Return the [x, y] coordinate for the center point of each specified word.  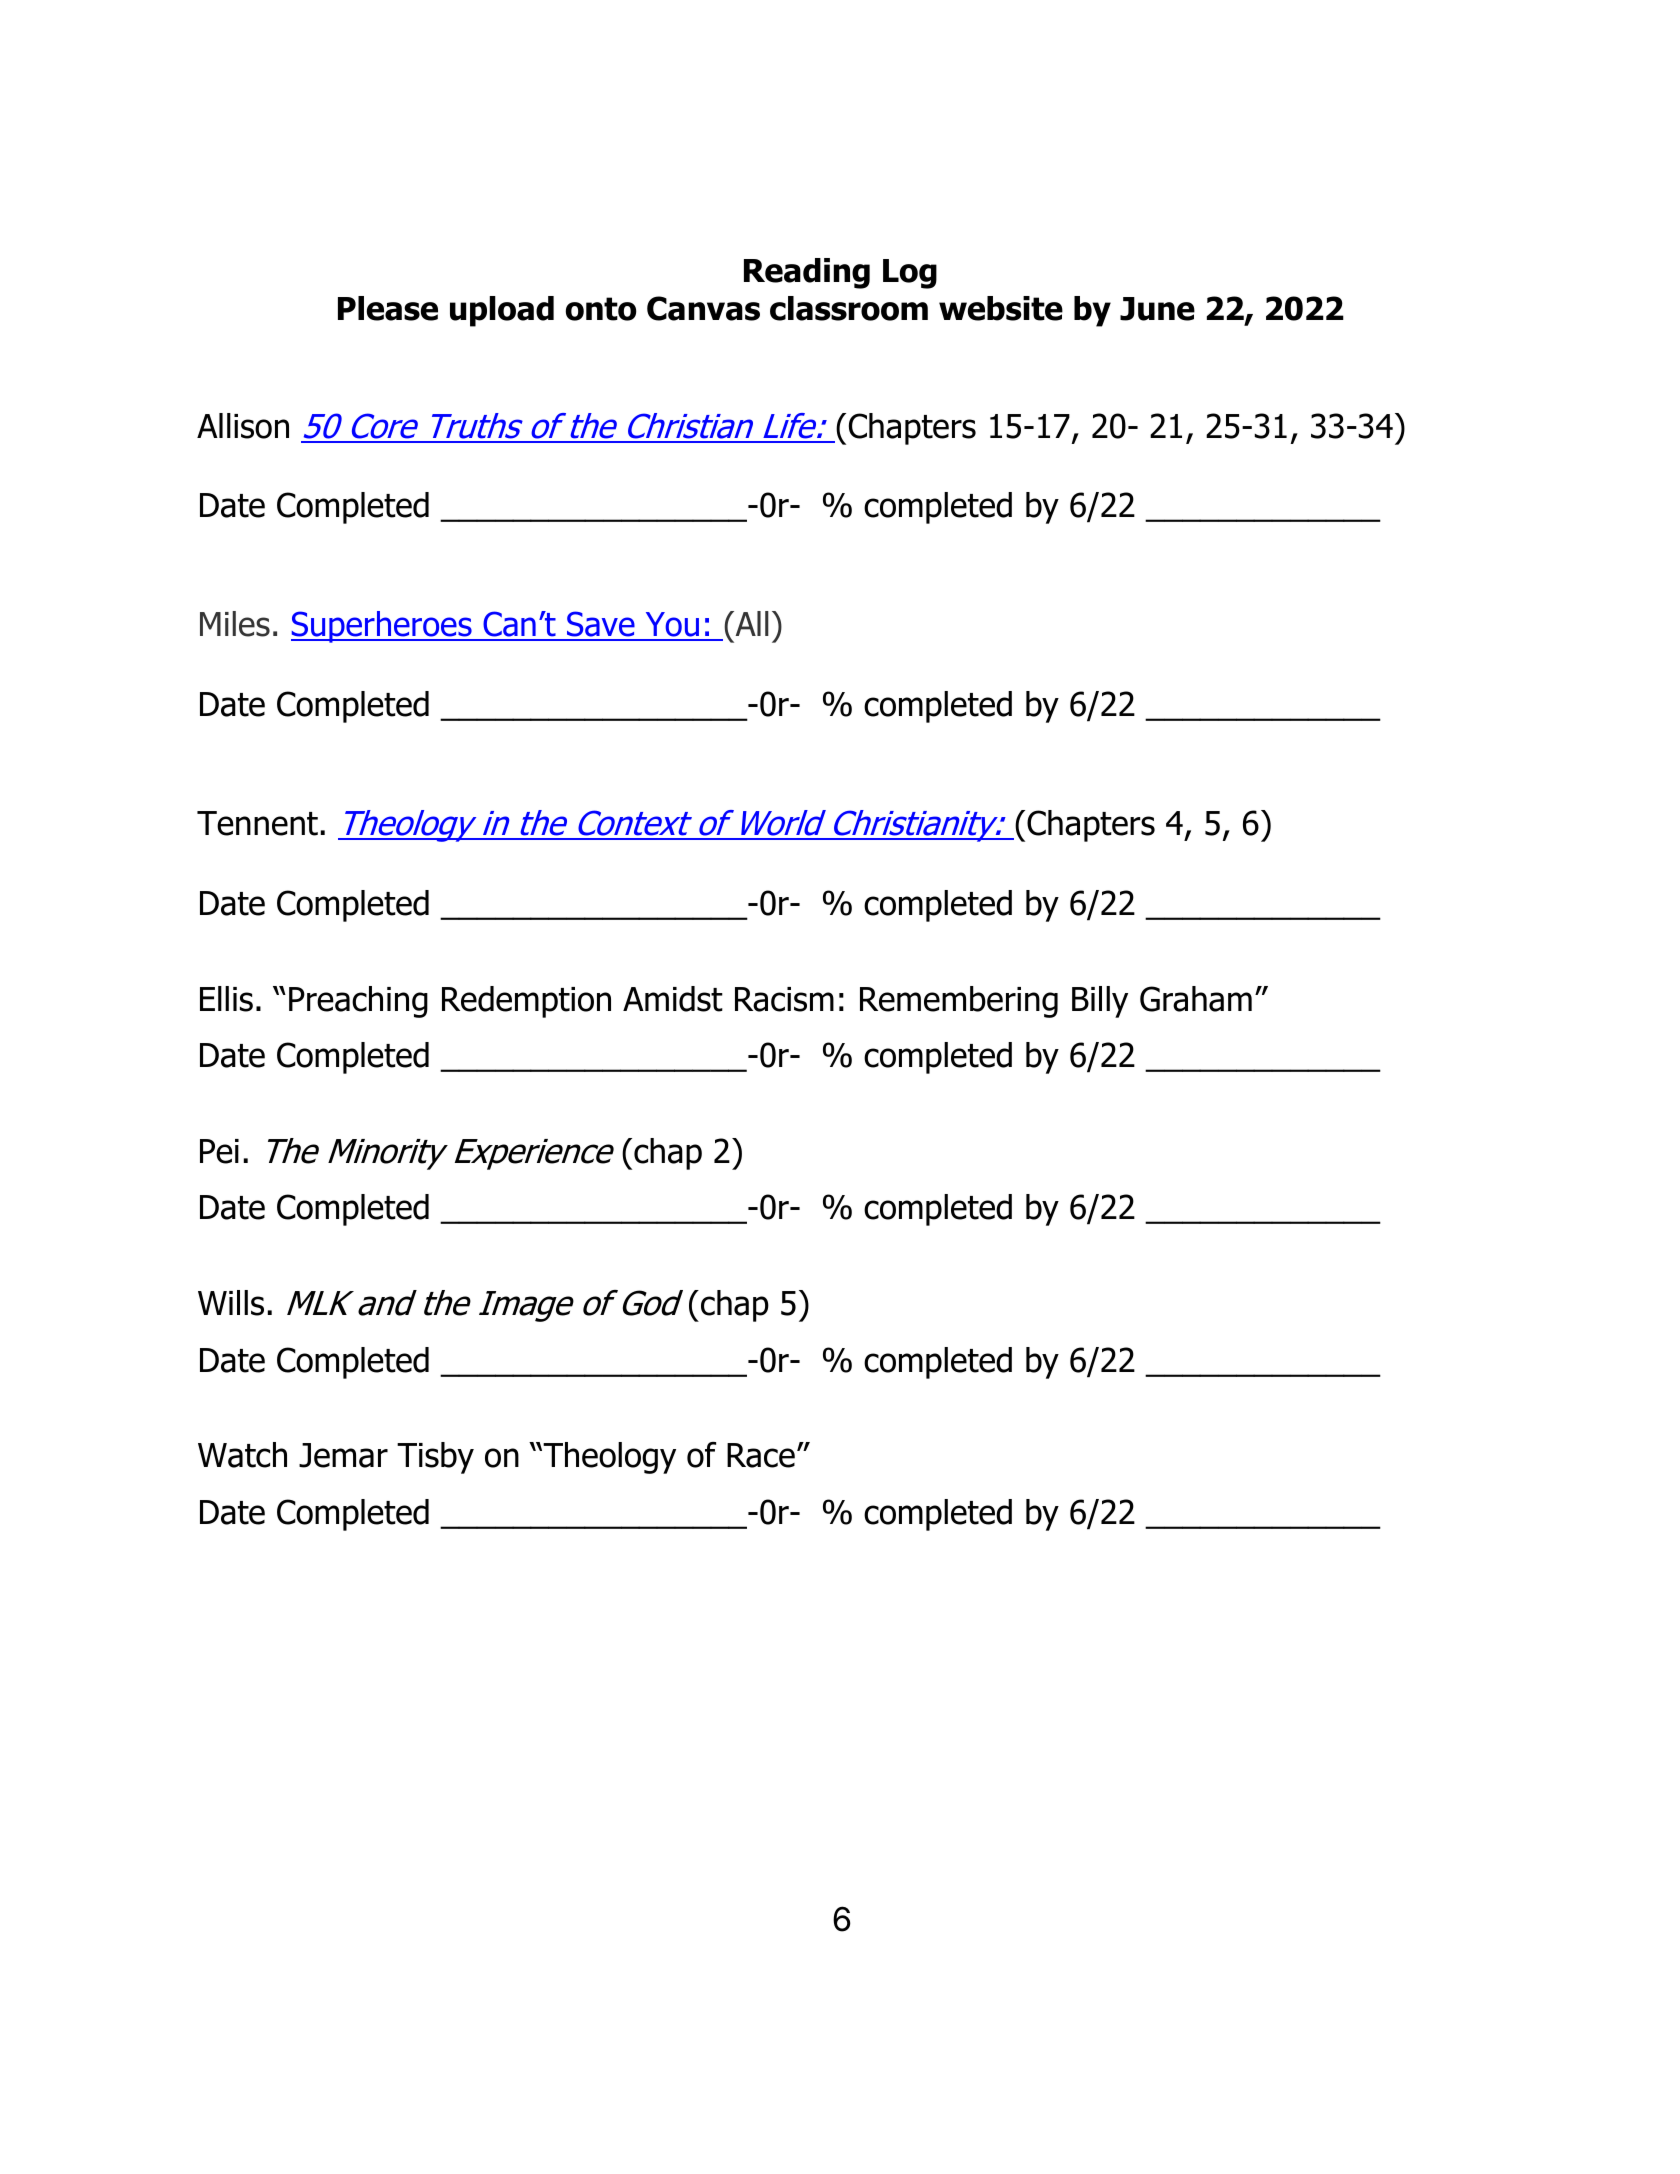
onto [601, 309]
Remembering [959, 1002]
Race [761, 1455]
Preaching [358, 1002]
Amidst [673, 999]
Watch [242, 1455]
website [1001, 308]
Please [388, 308]
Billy [1100, 1002]
